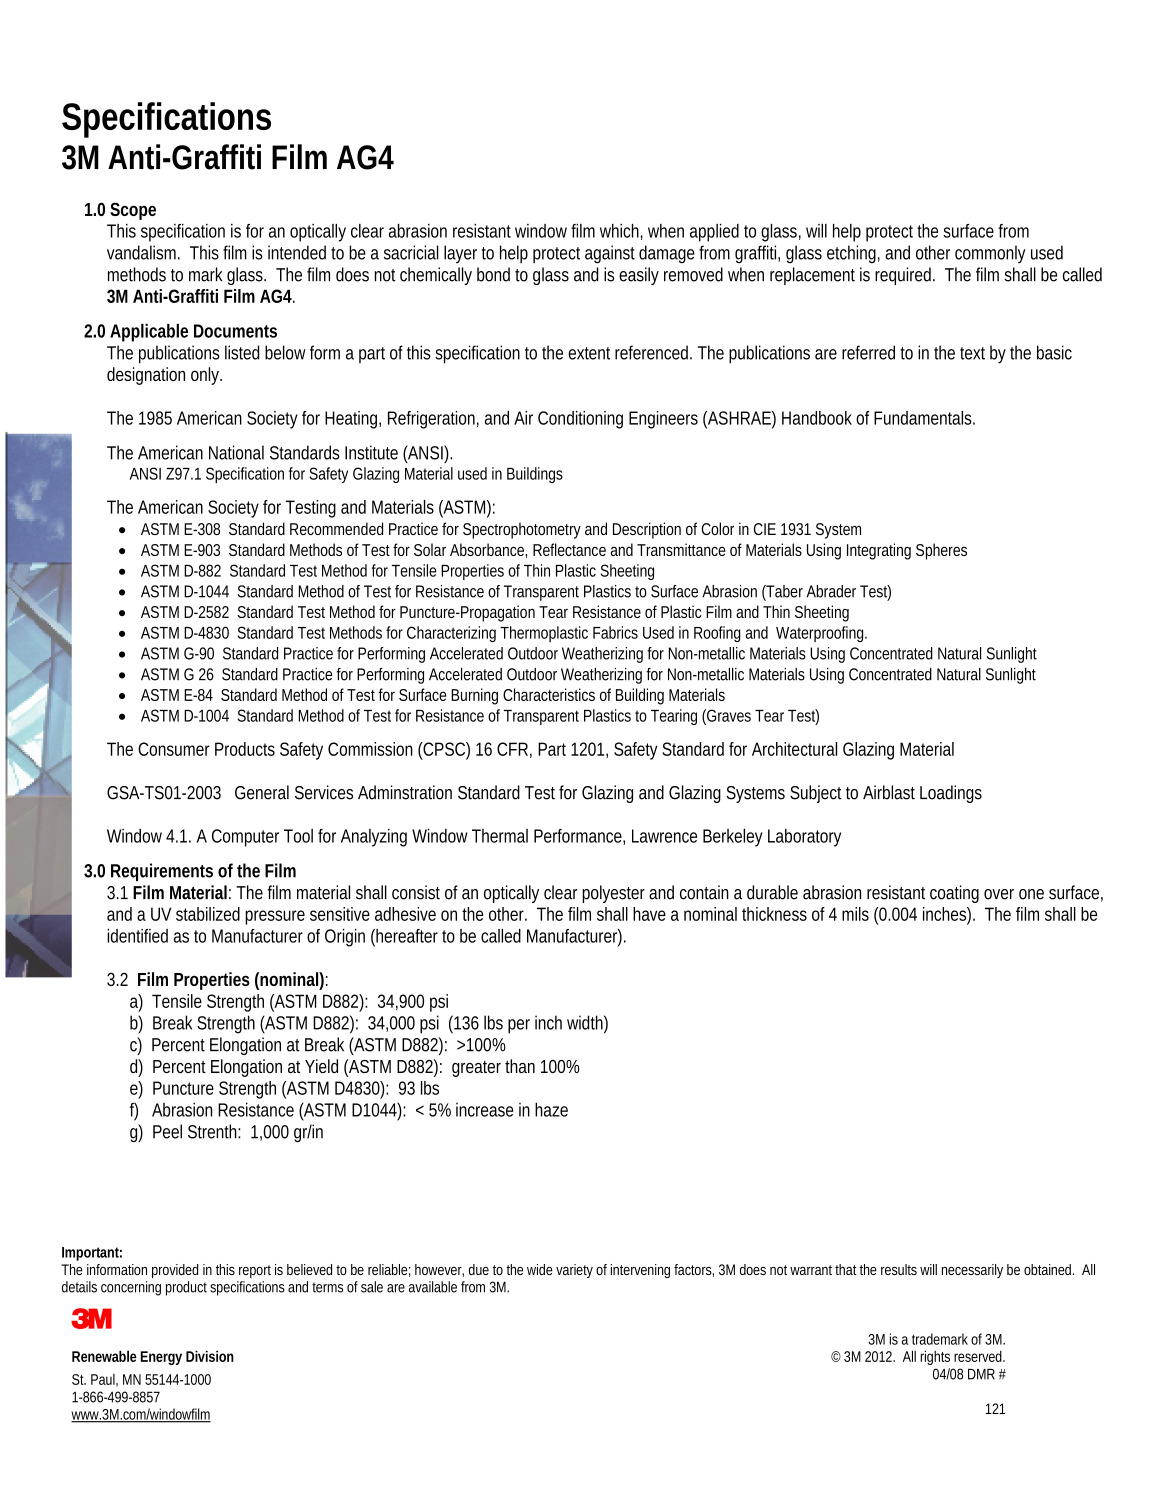  What do you see at coordinates (143, 252) in the screenshot?
I see `vandalism` at bounding box center [143, 252].
